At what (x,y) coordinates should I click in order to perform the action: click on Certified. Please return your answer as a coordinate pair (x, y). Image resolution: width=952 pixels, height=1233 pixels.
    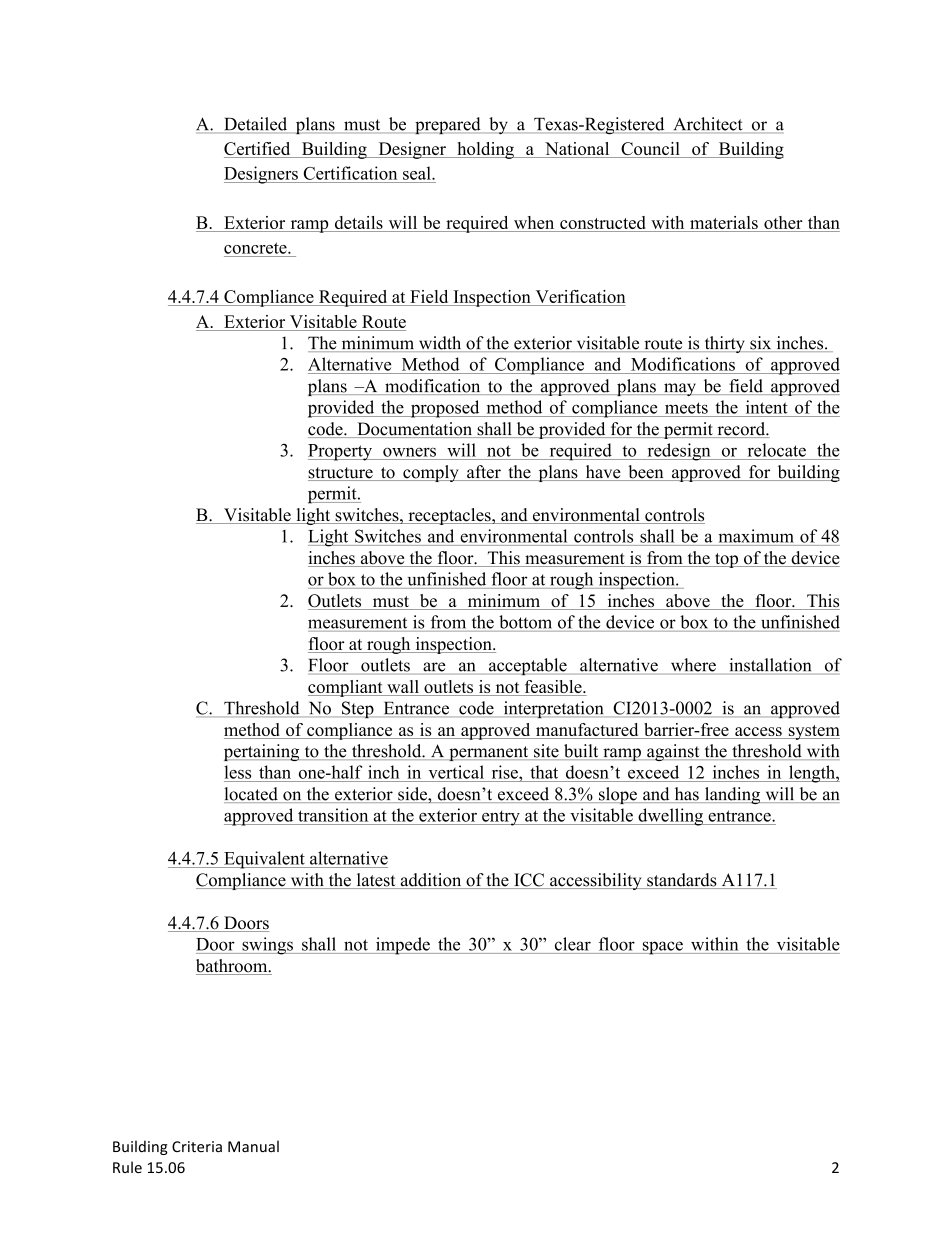
    Looking at the image, I should click on (258, 150).
